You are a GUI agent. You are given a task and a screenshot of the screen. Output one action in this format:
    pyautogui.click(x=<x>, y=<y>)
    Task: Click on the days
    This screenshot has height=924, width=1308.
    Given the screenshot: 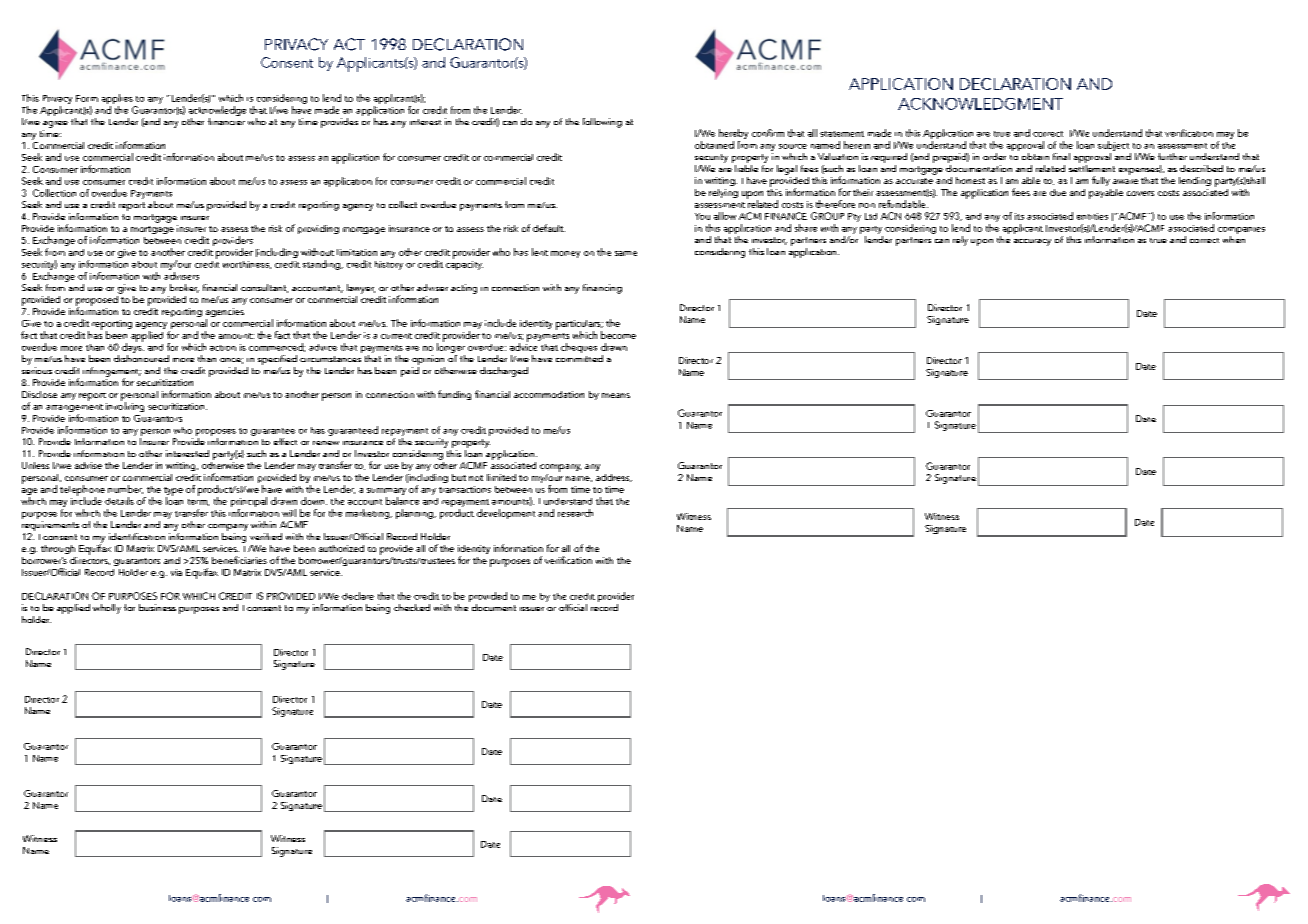 What is the action you would take?
    pyautogui.click(x=133, y=347)
